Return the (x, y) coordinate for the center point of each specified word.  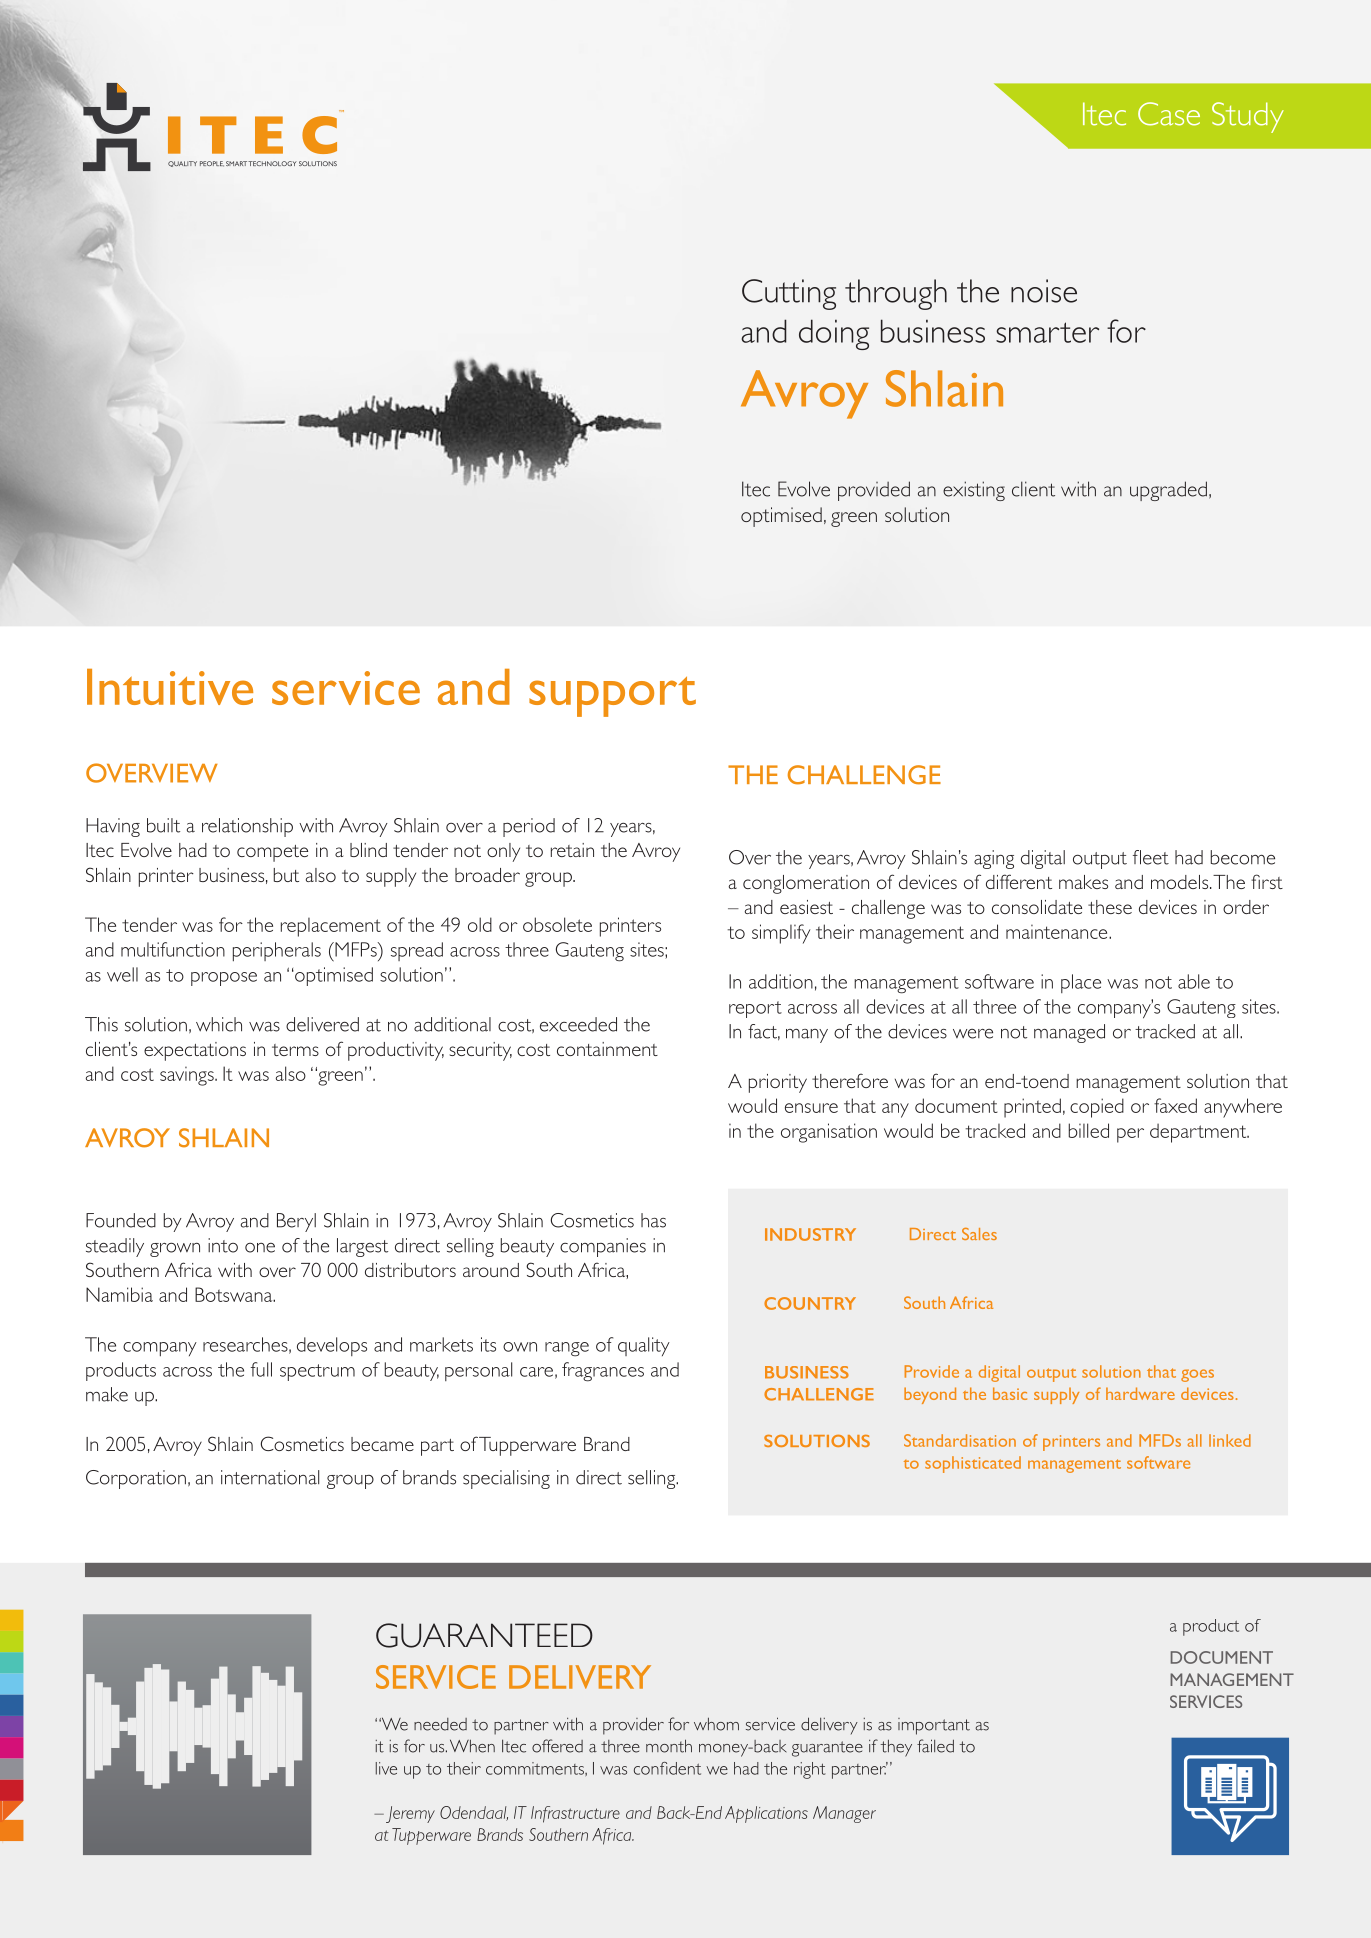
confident (667, 1768)
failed (935, 1746)
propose (224, 979)
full (261, 1369)
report (755, 1009)
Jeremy (410, 1814)
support (612, 697)
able (1194, 981)
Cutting (789, 294)
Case (1169, 114)
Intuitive (170, 687)
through (896, 294)
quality (644, 1346)
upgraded (1168, 491)
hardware (1140, 1393)
